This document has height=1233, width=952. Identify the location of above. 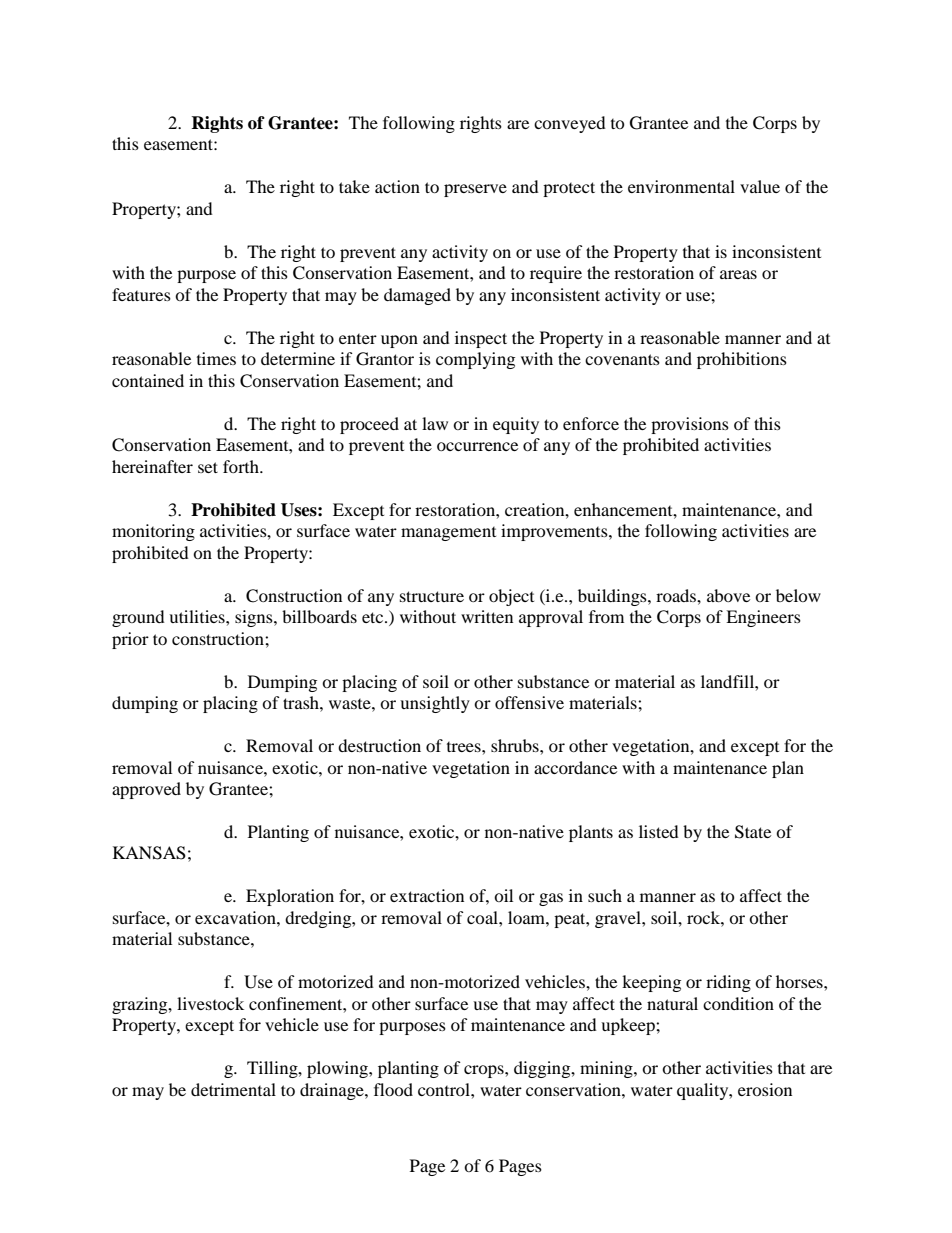
(728, 595).
